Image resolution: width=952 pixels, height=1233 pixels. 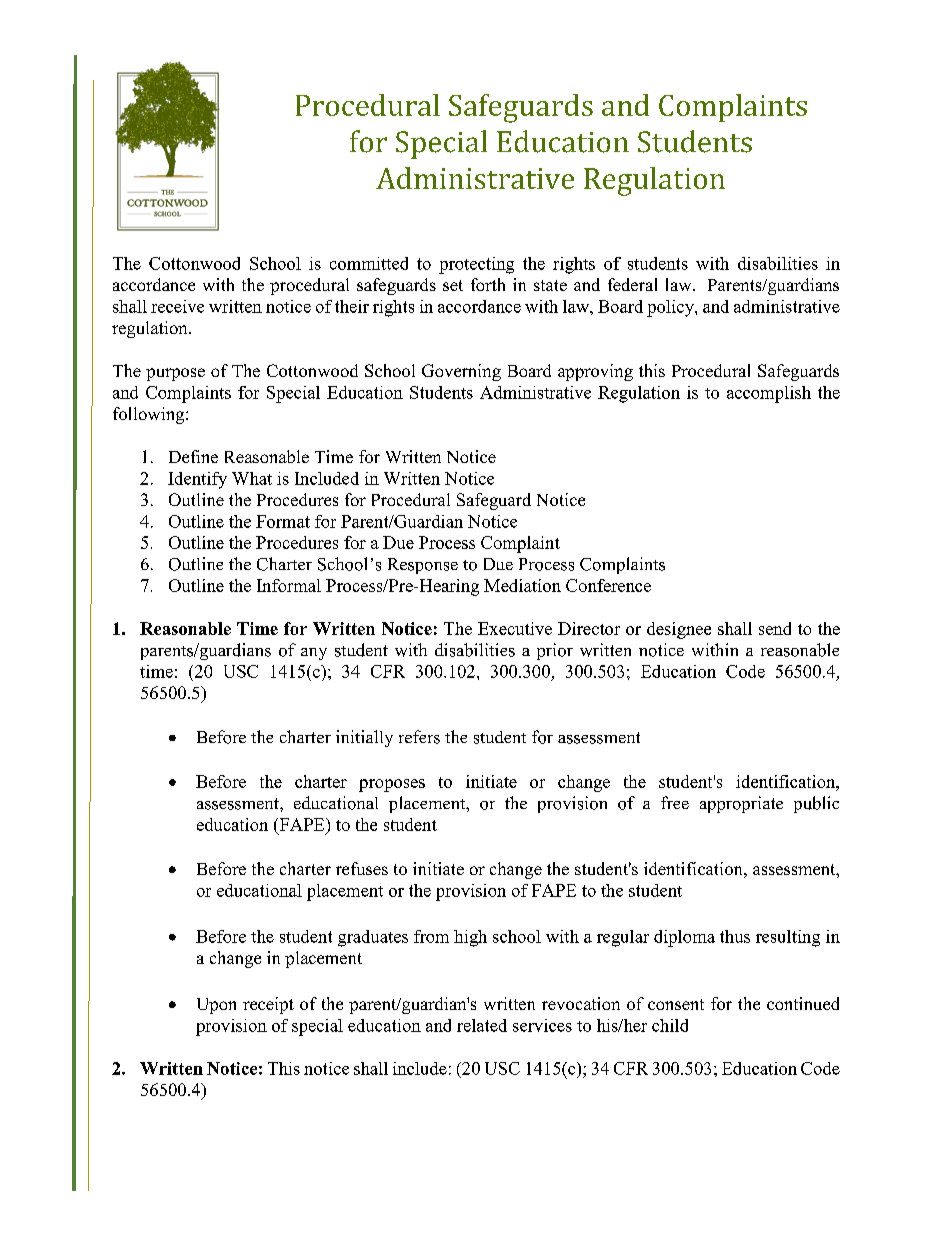 What do you see at coordinates (216, 1006) in the screenshot?
I see `Upon` at bounding box center [216, 1006].
